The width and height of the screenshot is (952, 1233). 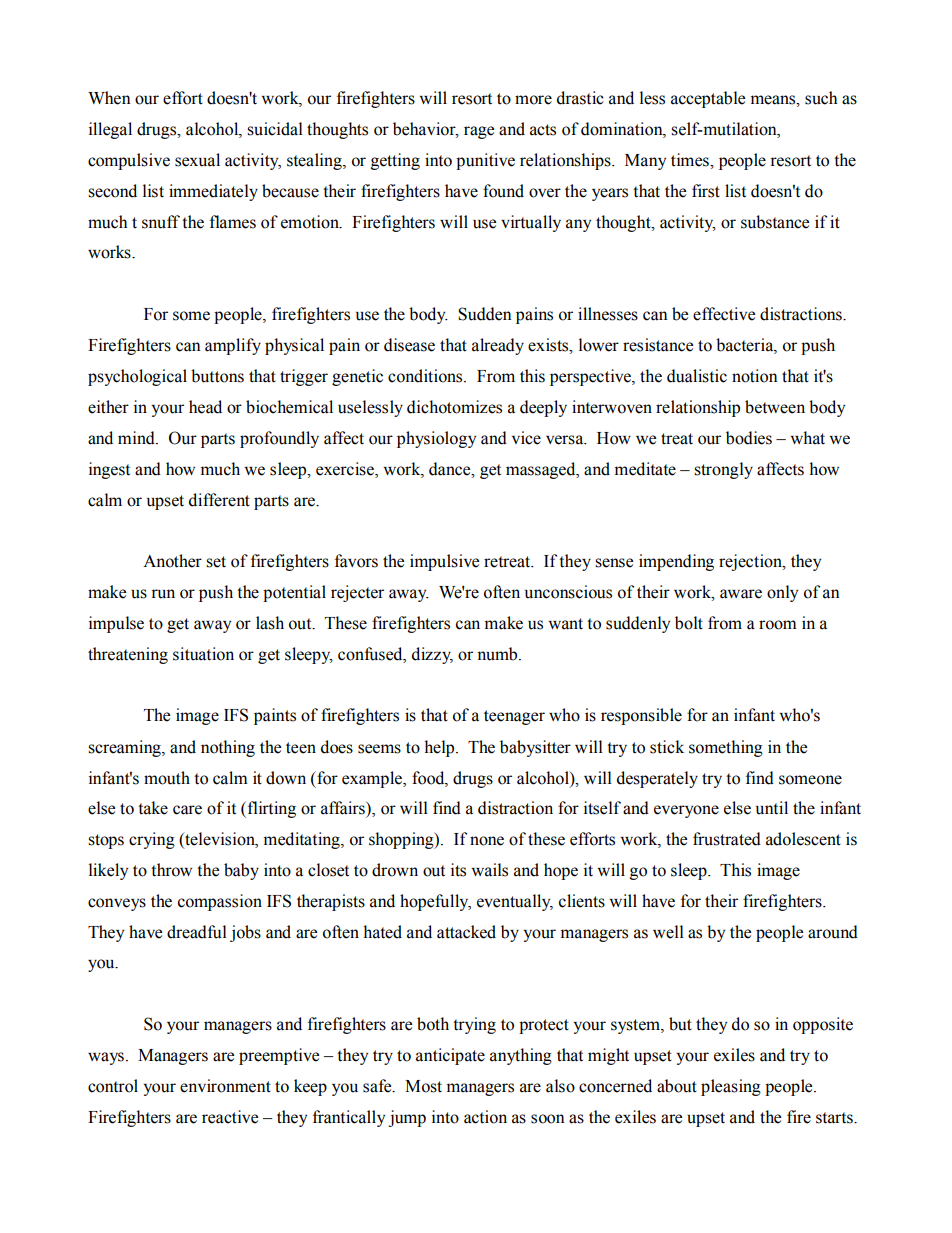 I want to click on mind, so click(x=137, y=438).
